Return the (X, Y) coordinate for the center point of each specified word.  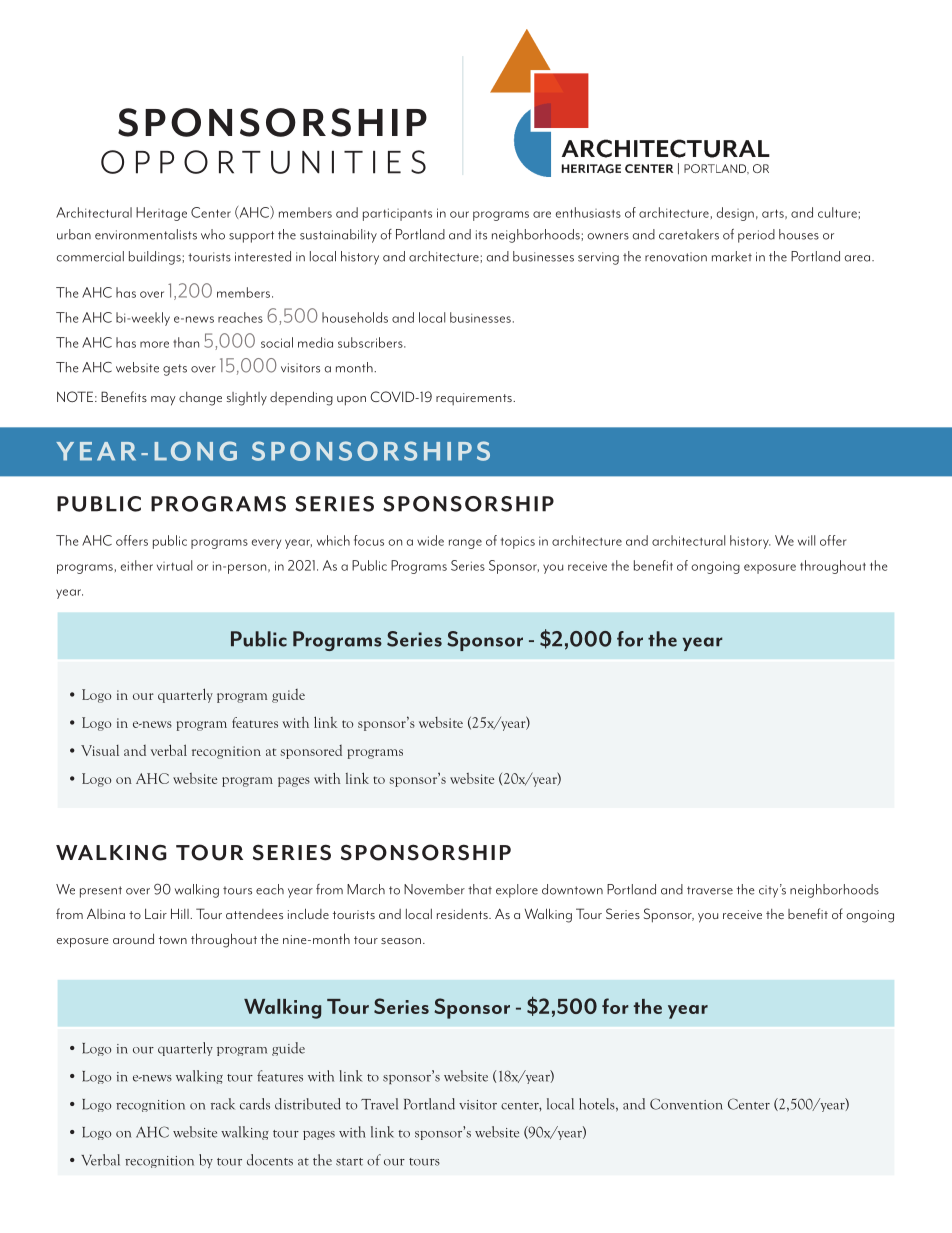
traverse (710, 890)
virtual (174, 565)
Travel (379, 1104)
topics (518, 542)
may (163, 401)
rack (223, 1104)
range (465, 544)
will (806, 540)
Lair (156, 913)
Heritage (161, 214)
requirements (475, 399)
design (735, 214)
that (480, 889)
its (481, 235)
